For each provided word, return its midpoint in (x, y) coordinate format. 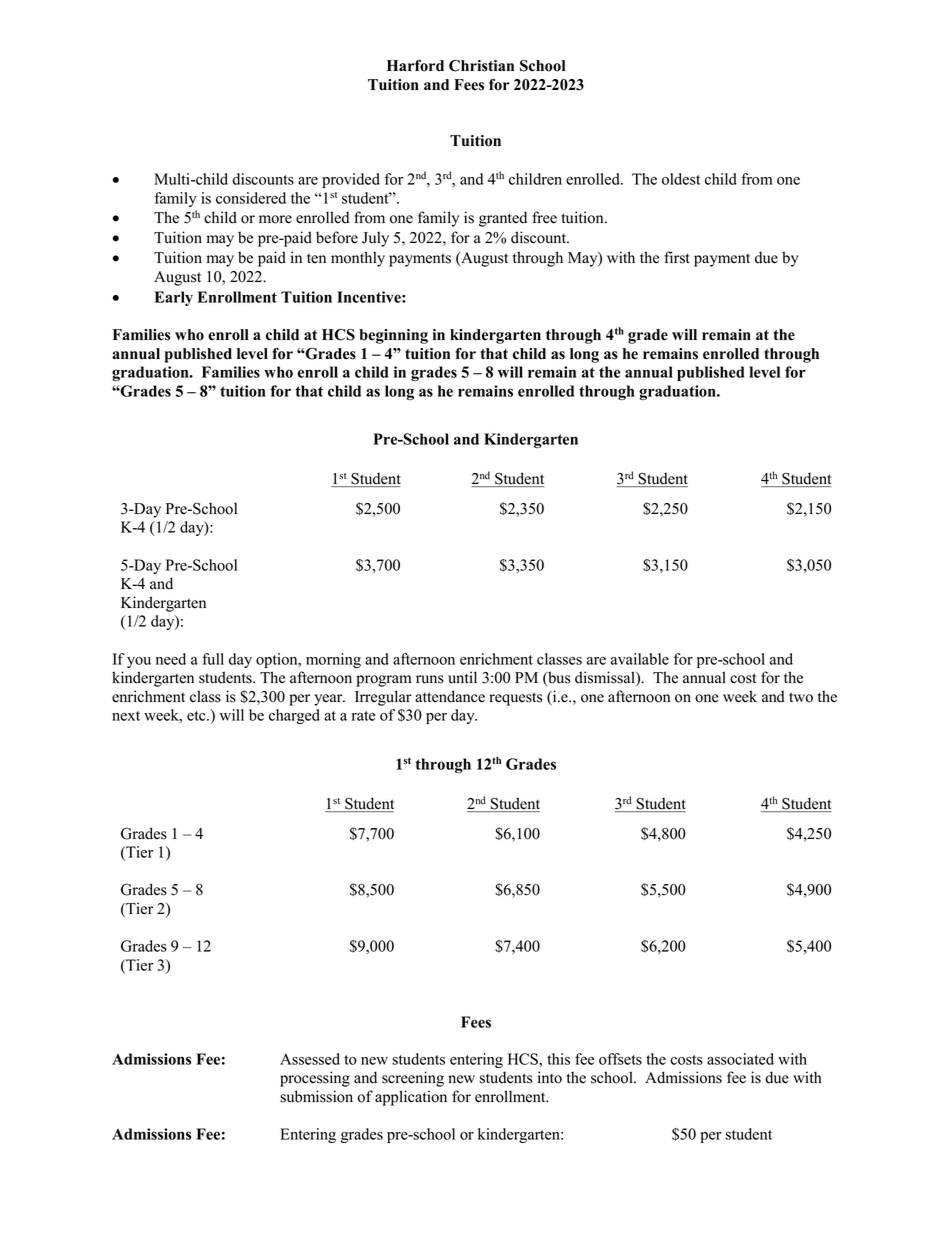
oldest (681, 179)
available (640, 659)
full (213, 659)
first (677, 257)
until (462, 677)
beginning (393, 336)
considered (251, 198)
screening (413, 1079)
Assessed (310, 1059)
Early (174, 298)
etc (197, 716)
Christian (481, 66)
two (801, 697)
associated (740, 1059)
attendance (450, 696)
